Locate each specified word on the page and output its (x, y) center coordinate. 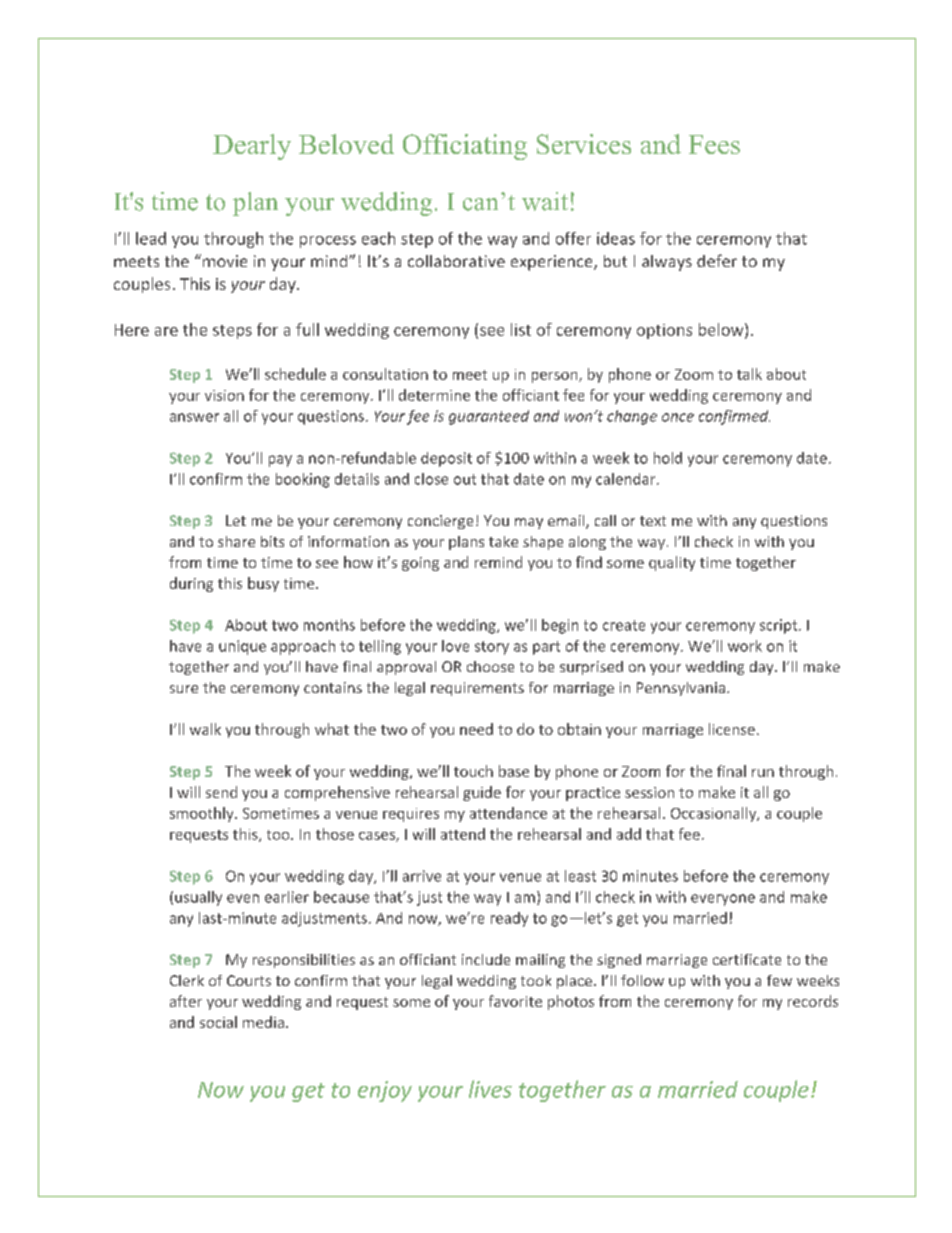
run (763, 773)
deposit (446, 459)
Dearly (252, 147)
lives (490, 1089)
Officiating (465, 147)
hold (668, 458)
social (218, 1022)
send (221, 792)
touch (473, 771)
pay (280, 461)
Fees (714, 144)
